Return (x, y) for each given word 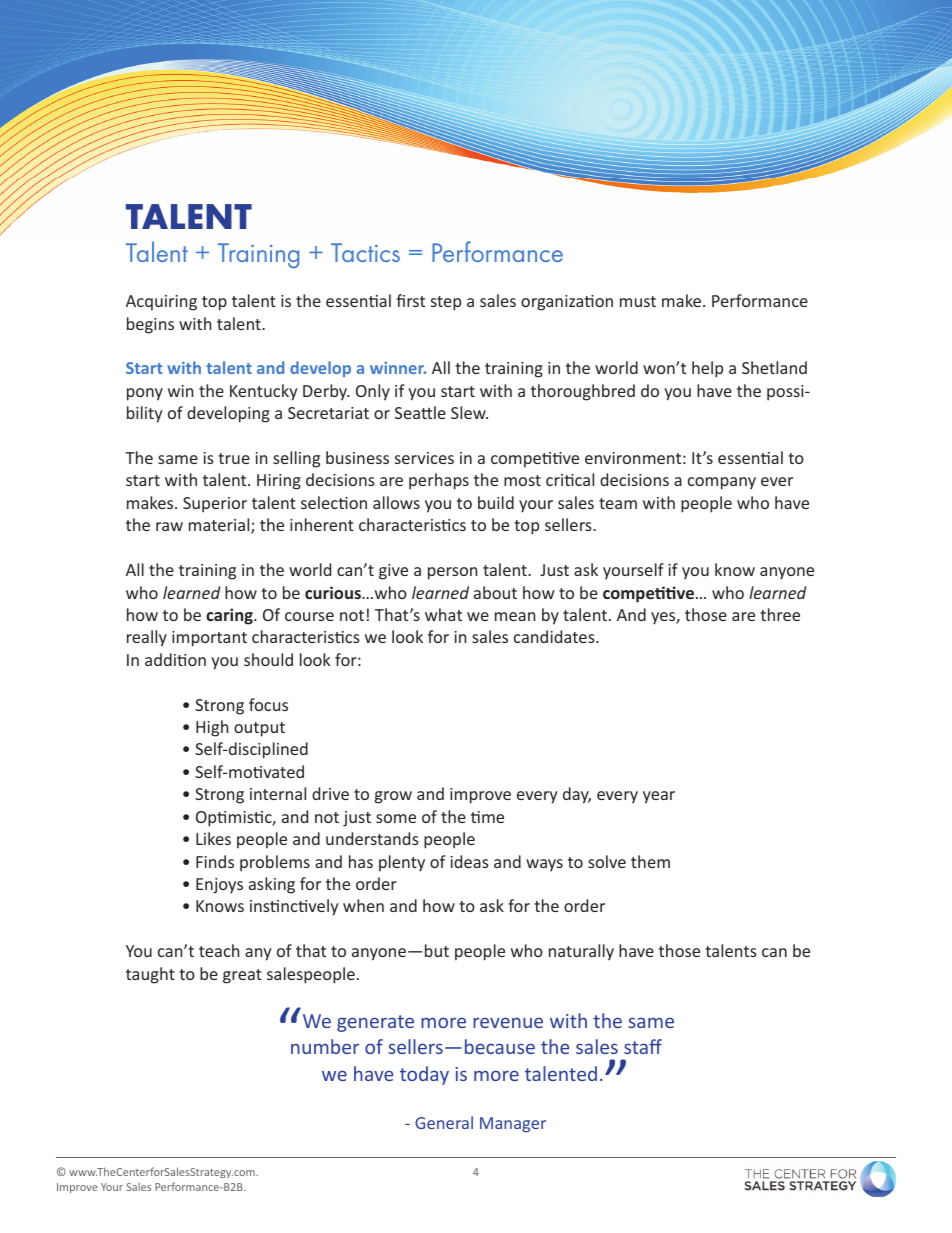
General (444, 1122)
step (446, 303)
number (325, 1046)
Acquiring (161, 303)
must (638, 301)
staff (643, 1046)
